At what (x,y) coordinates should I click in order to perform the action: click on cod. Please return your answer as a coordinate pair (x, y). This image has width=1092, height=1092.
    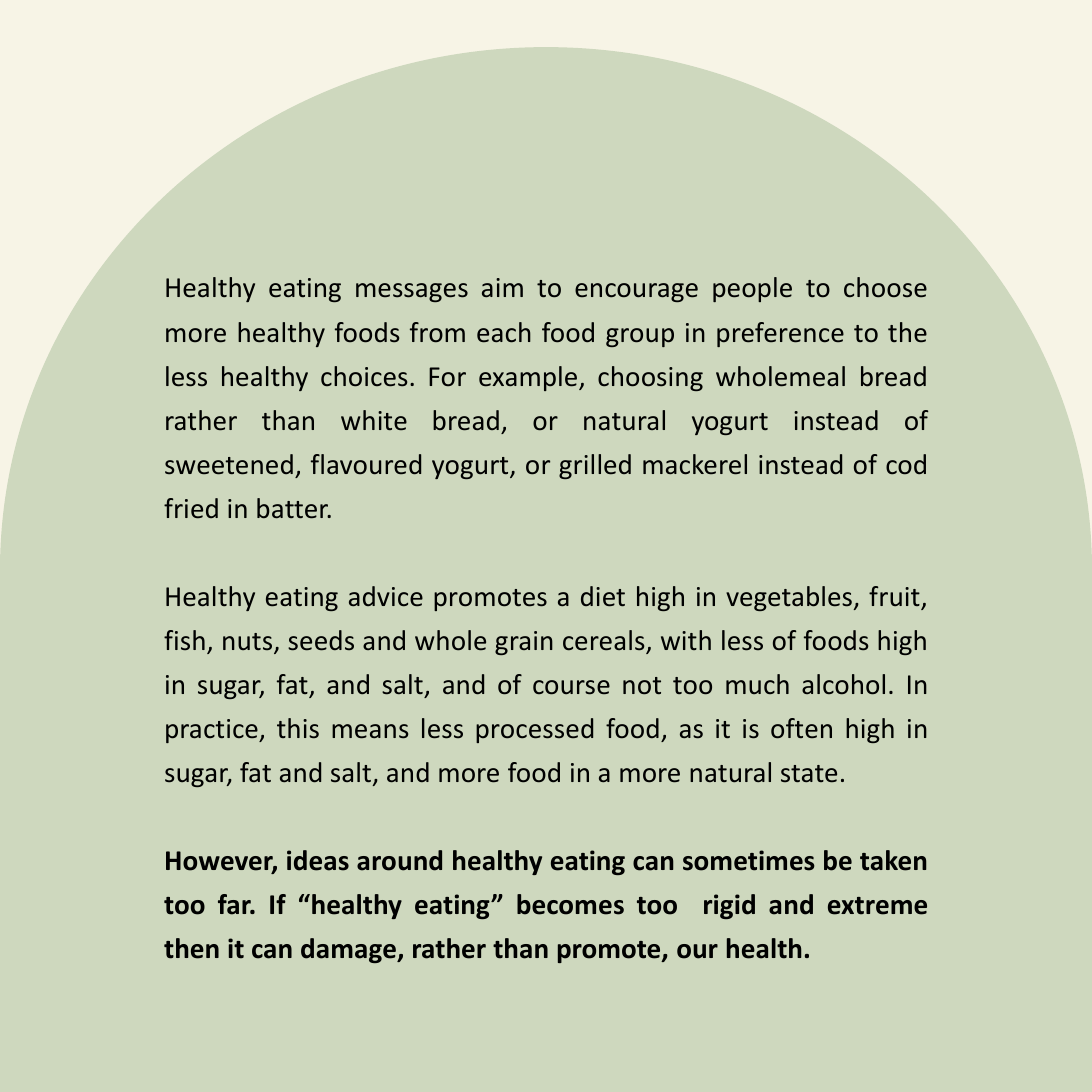
    Looking at the image, I should click on (906, 464).
